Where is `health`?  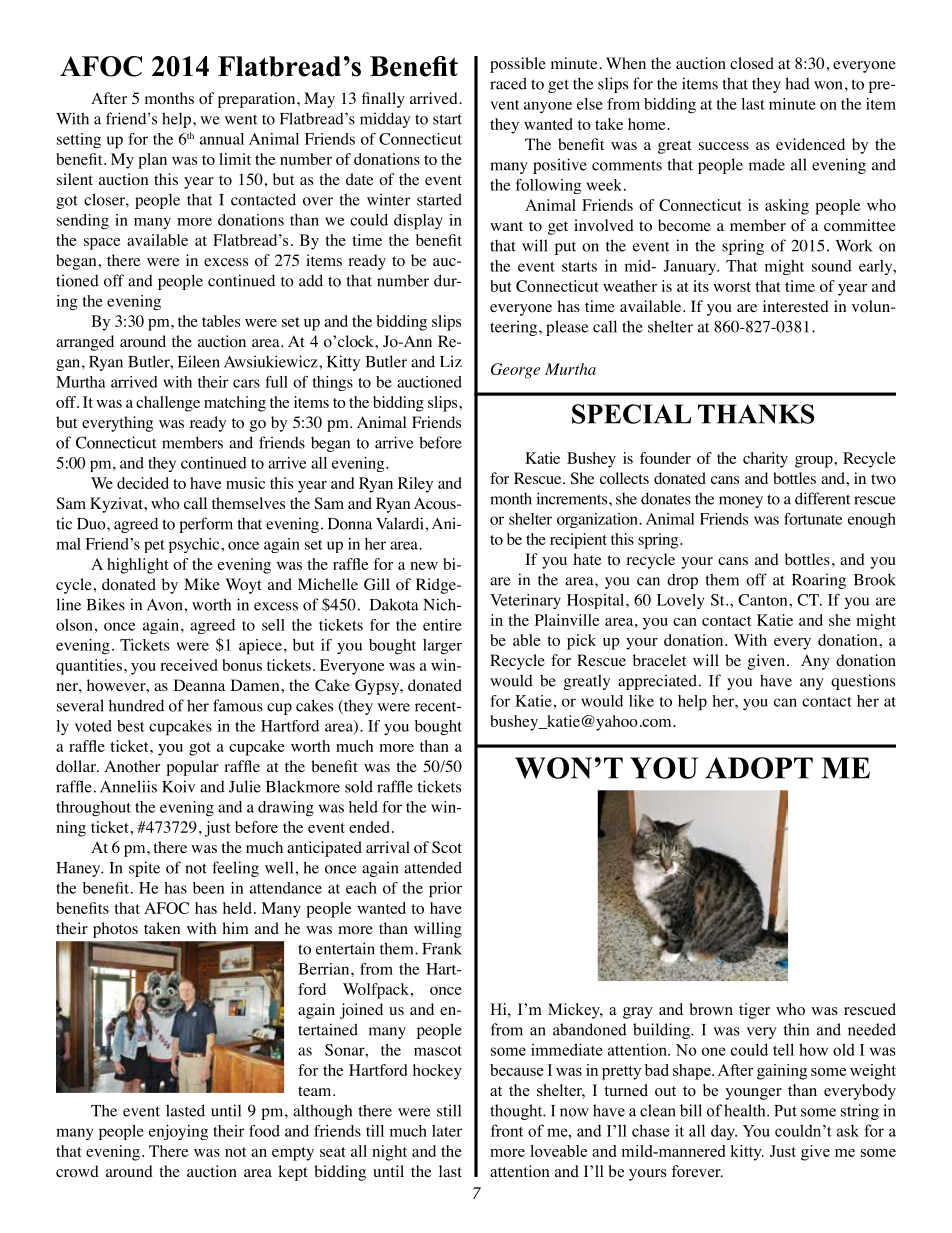
health is located at coordinates (746, 1110).
